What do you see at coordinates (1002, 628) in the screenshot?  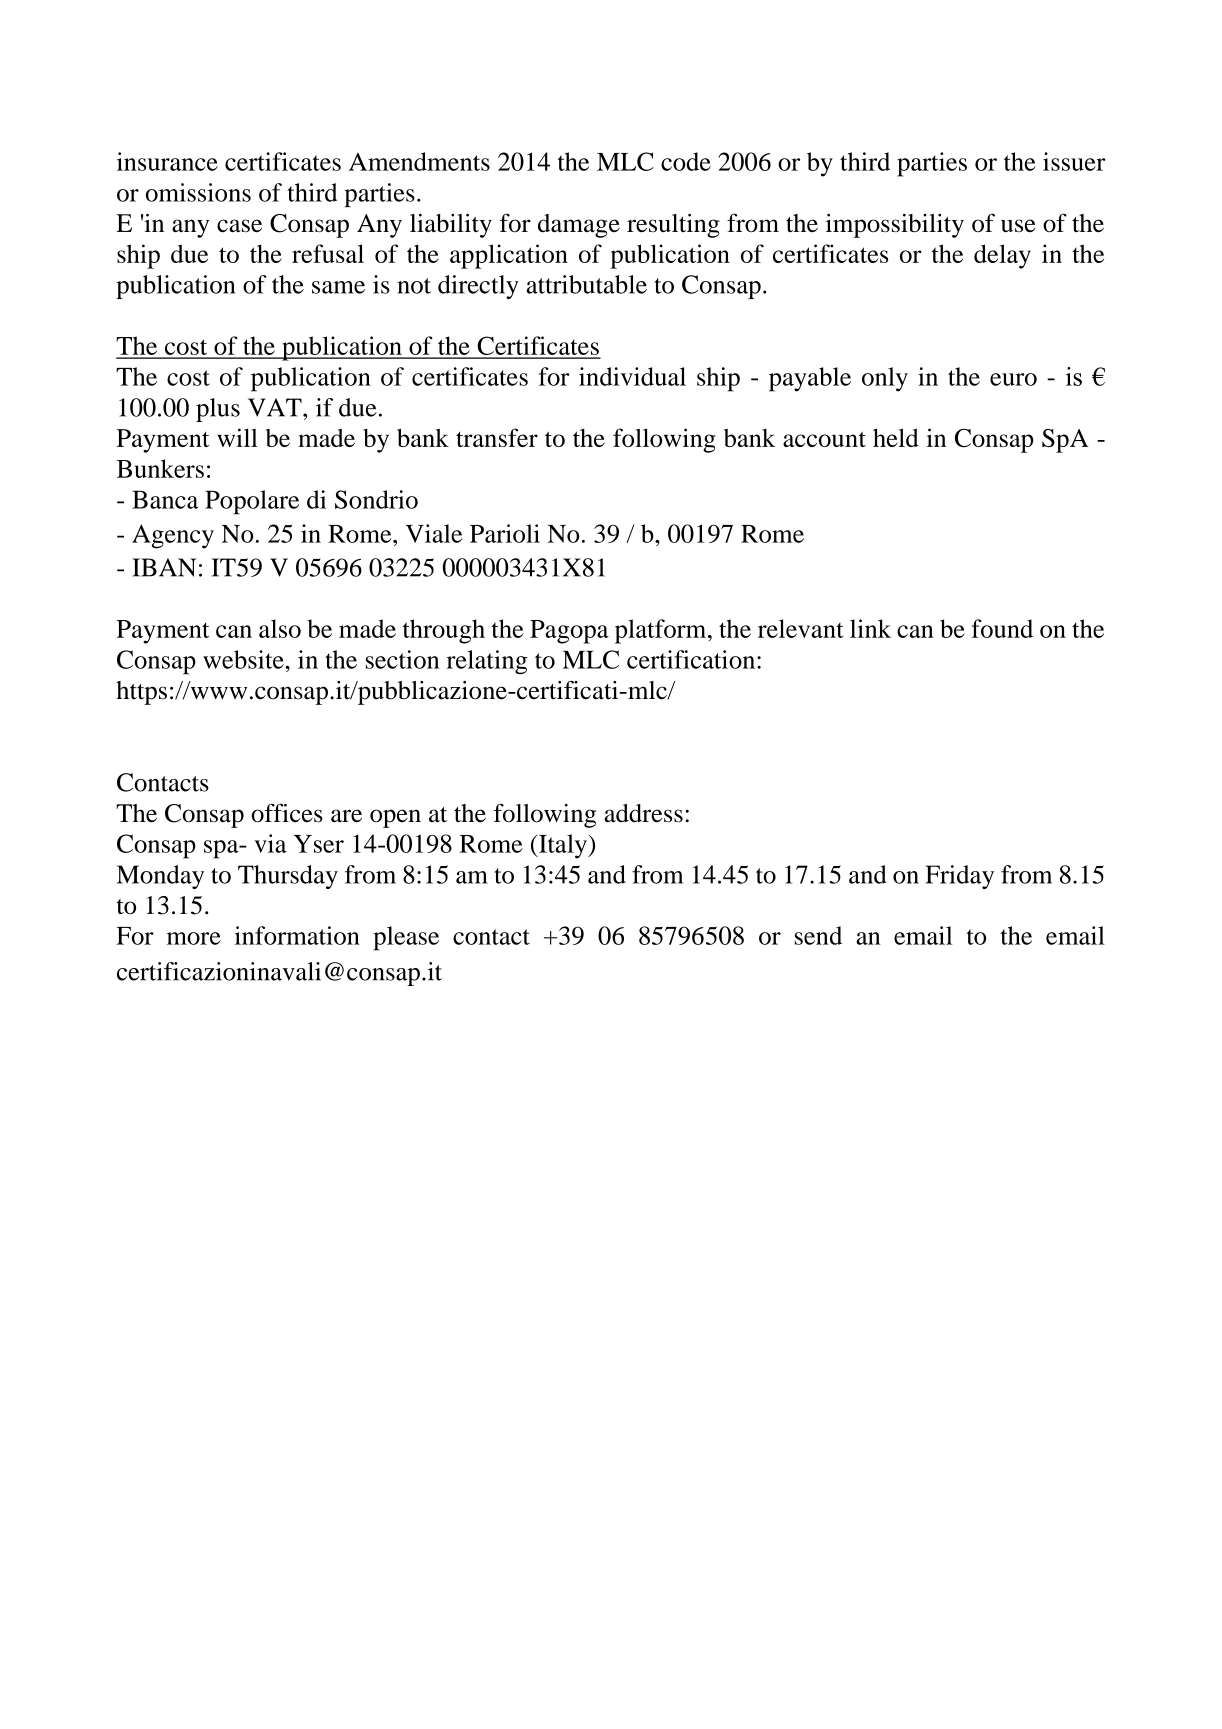 I see `found` at bounding box center [1002, 628].
